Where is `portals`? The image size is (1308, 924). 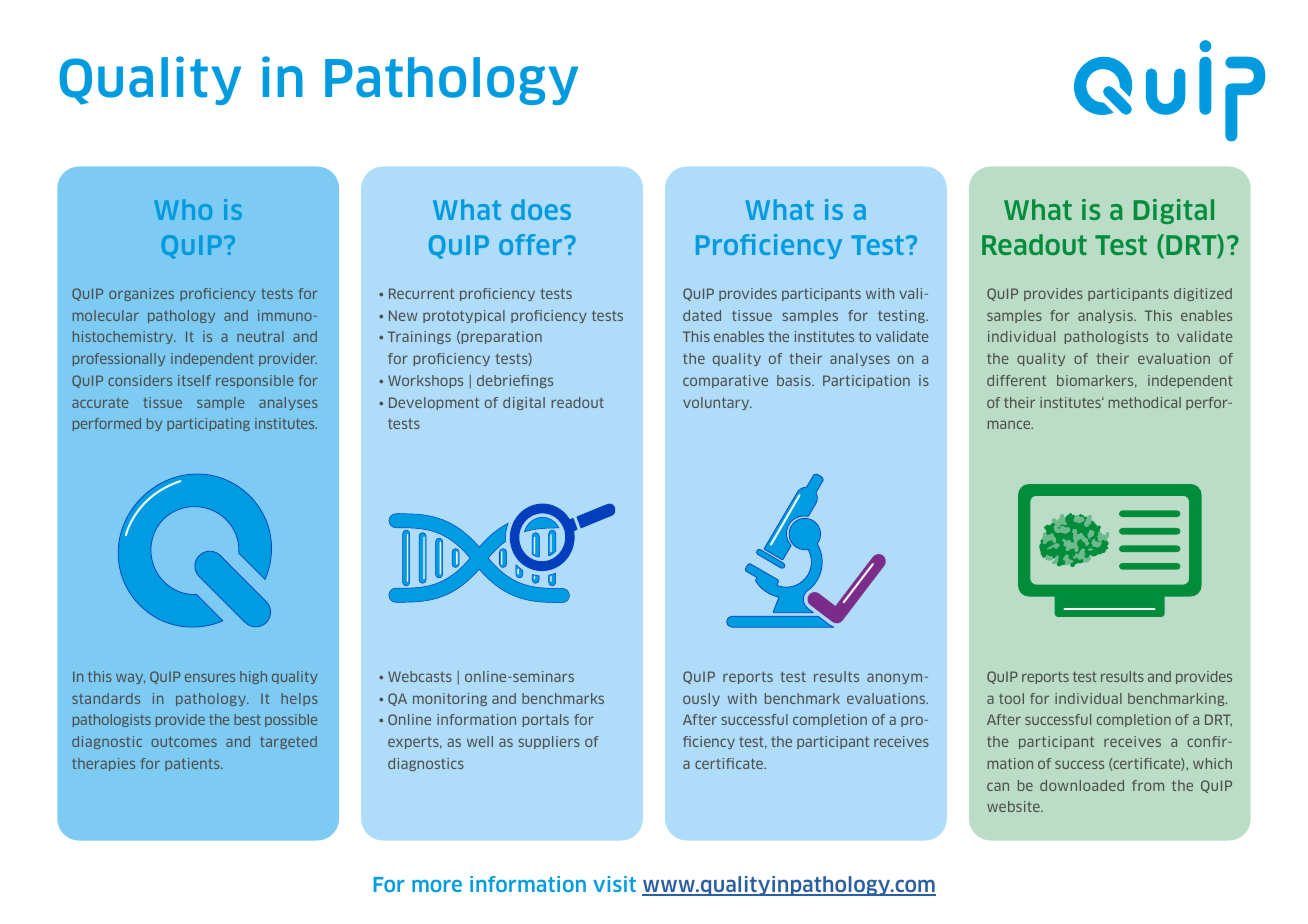
portals is located at coordinates (546, 720).
